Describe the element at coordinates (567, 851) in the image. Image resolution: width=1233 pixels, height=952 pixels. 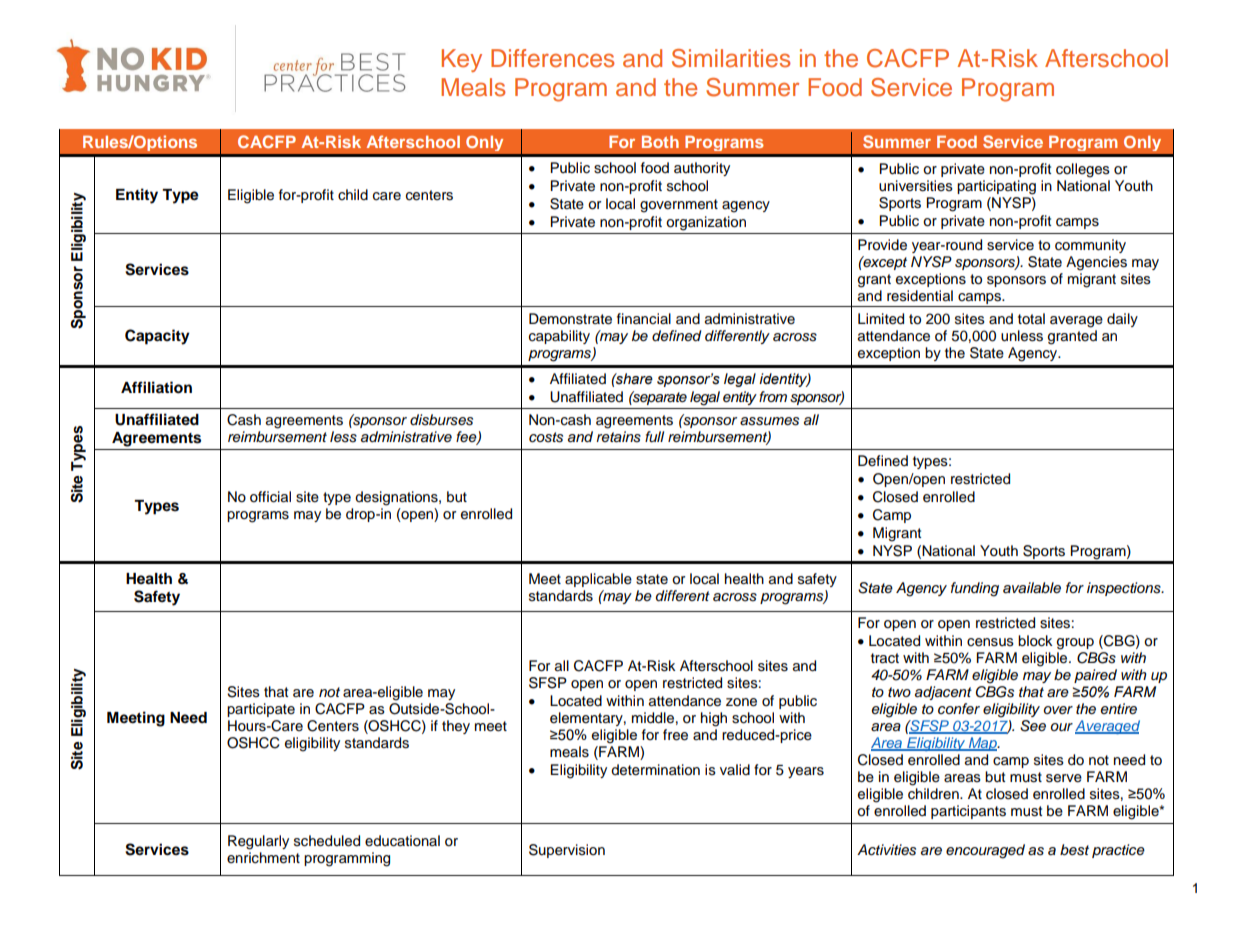
I see `Supervision` at that location.
